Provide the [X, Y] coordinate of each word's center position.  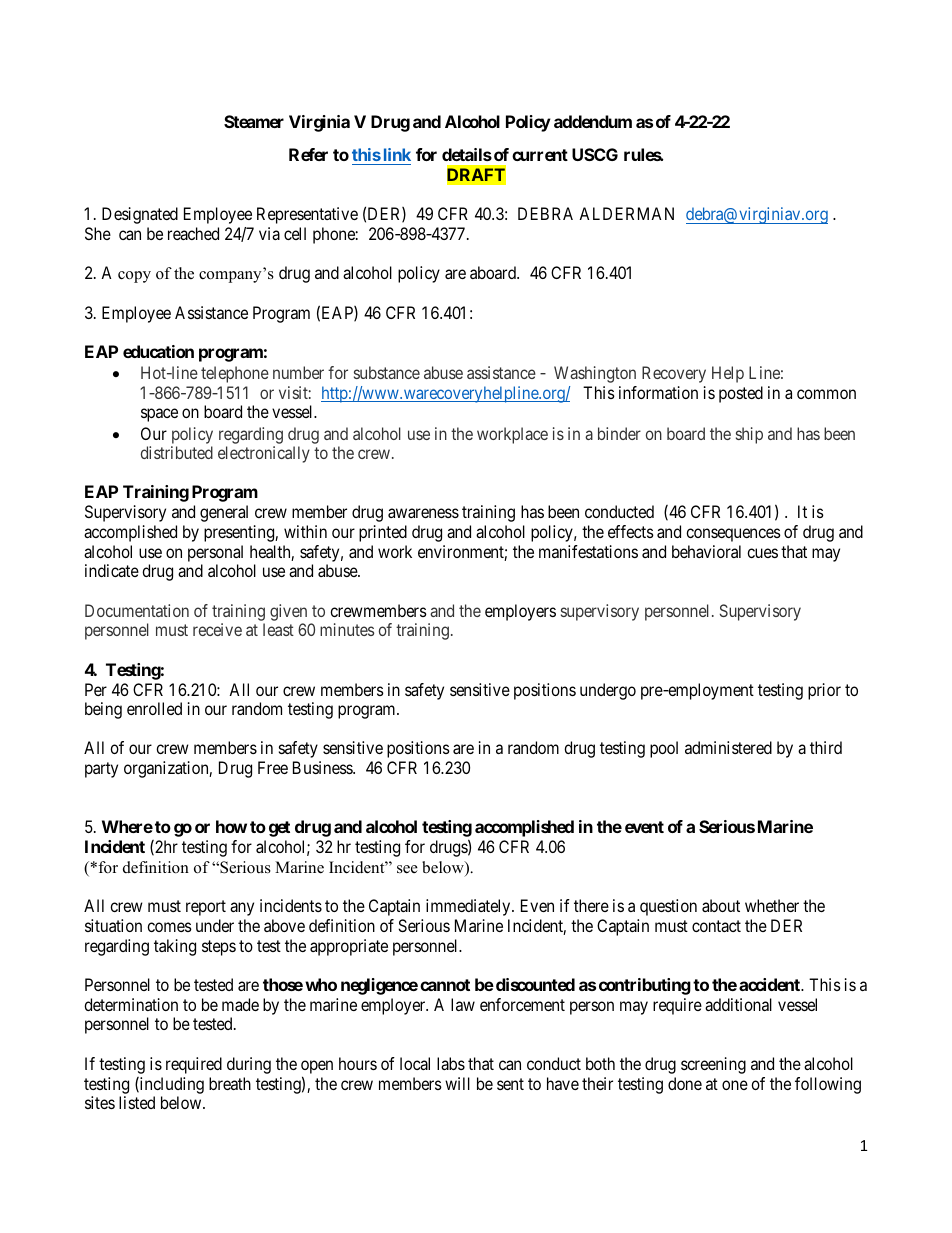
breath [230, 1083]
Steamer [254, 121]
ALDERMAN [626, 213]
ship [749, 435]
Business [323, 767]
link [397, 154]
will [457, 1083]
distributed [177, 452]
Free [273, 767]
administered [728, 747]
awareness [423, 513]
